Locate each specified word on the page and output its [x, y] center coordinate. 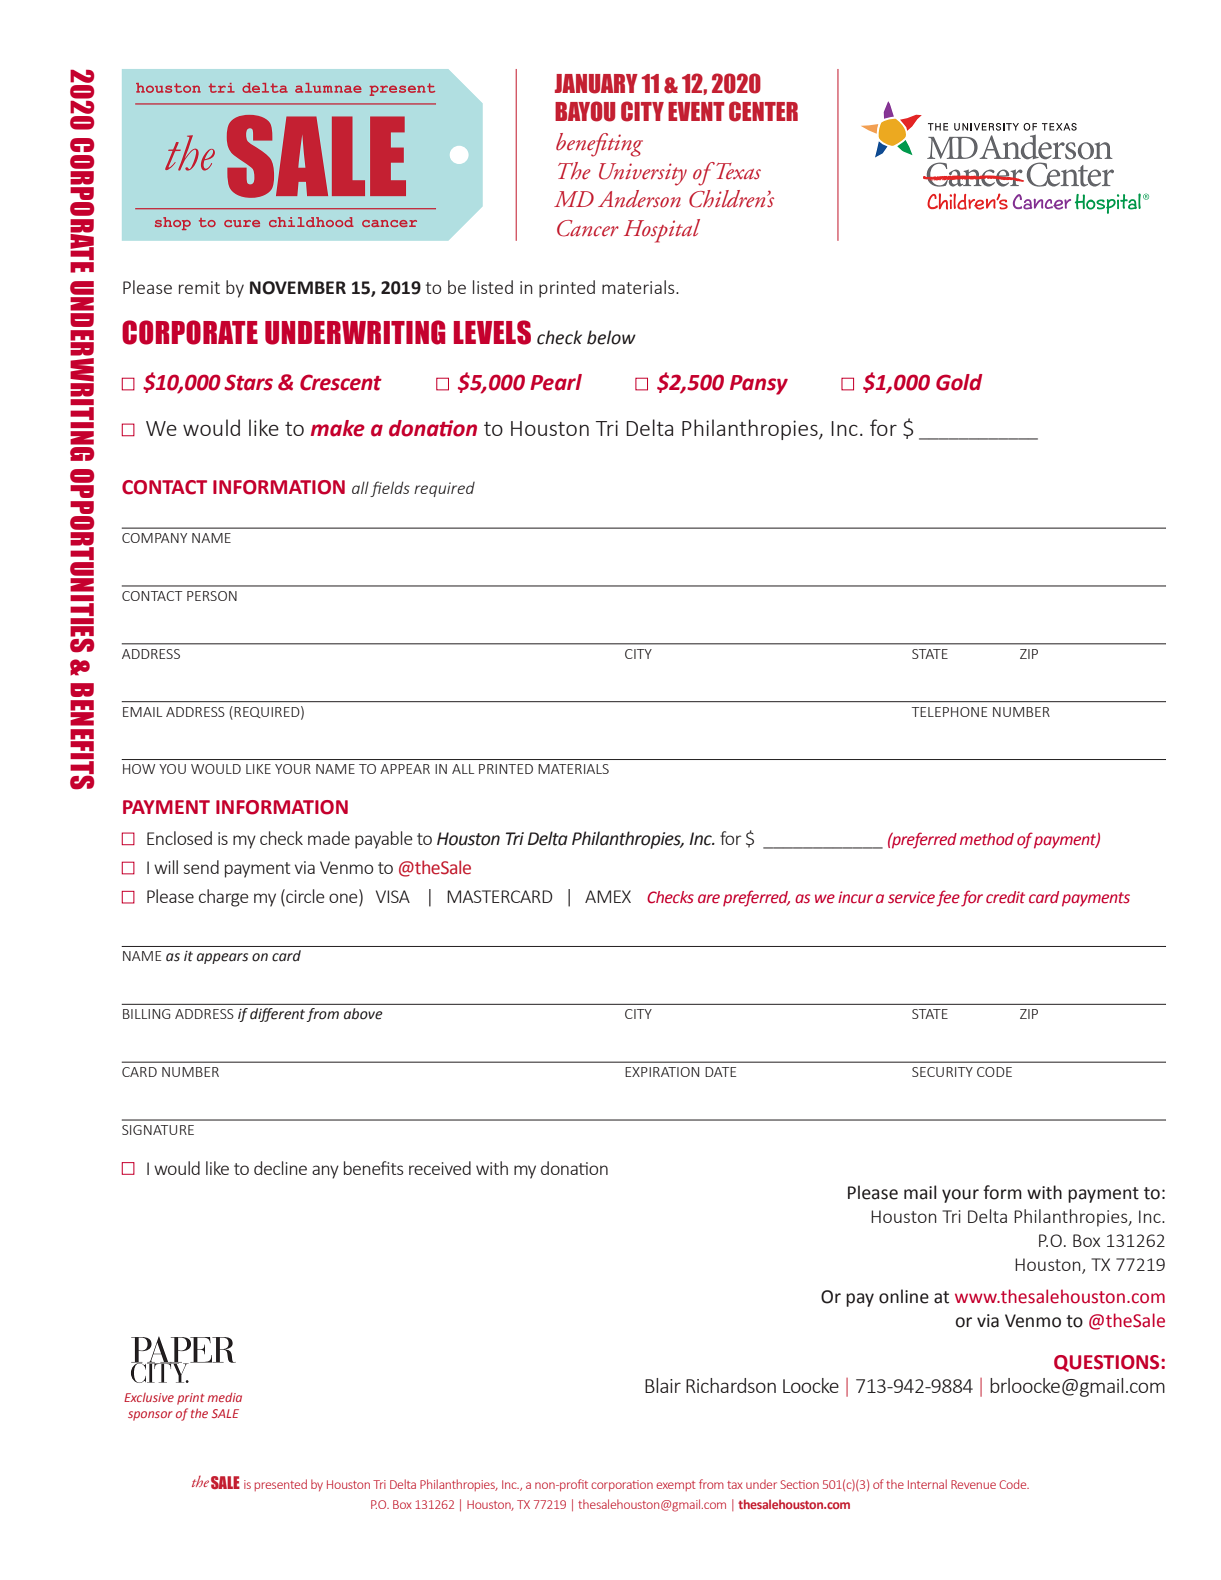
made [329, 838]
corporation [622, 1485]
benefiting [599, 145]
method [987, 839]
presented [281, 1485]
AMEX [608, 896]
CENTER [763, 111]
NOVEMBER [298, 288]
